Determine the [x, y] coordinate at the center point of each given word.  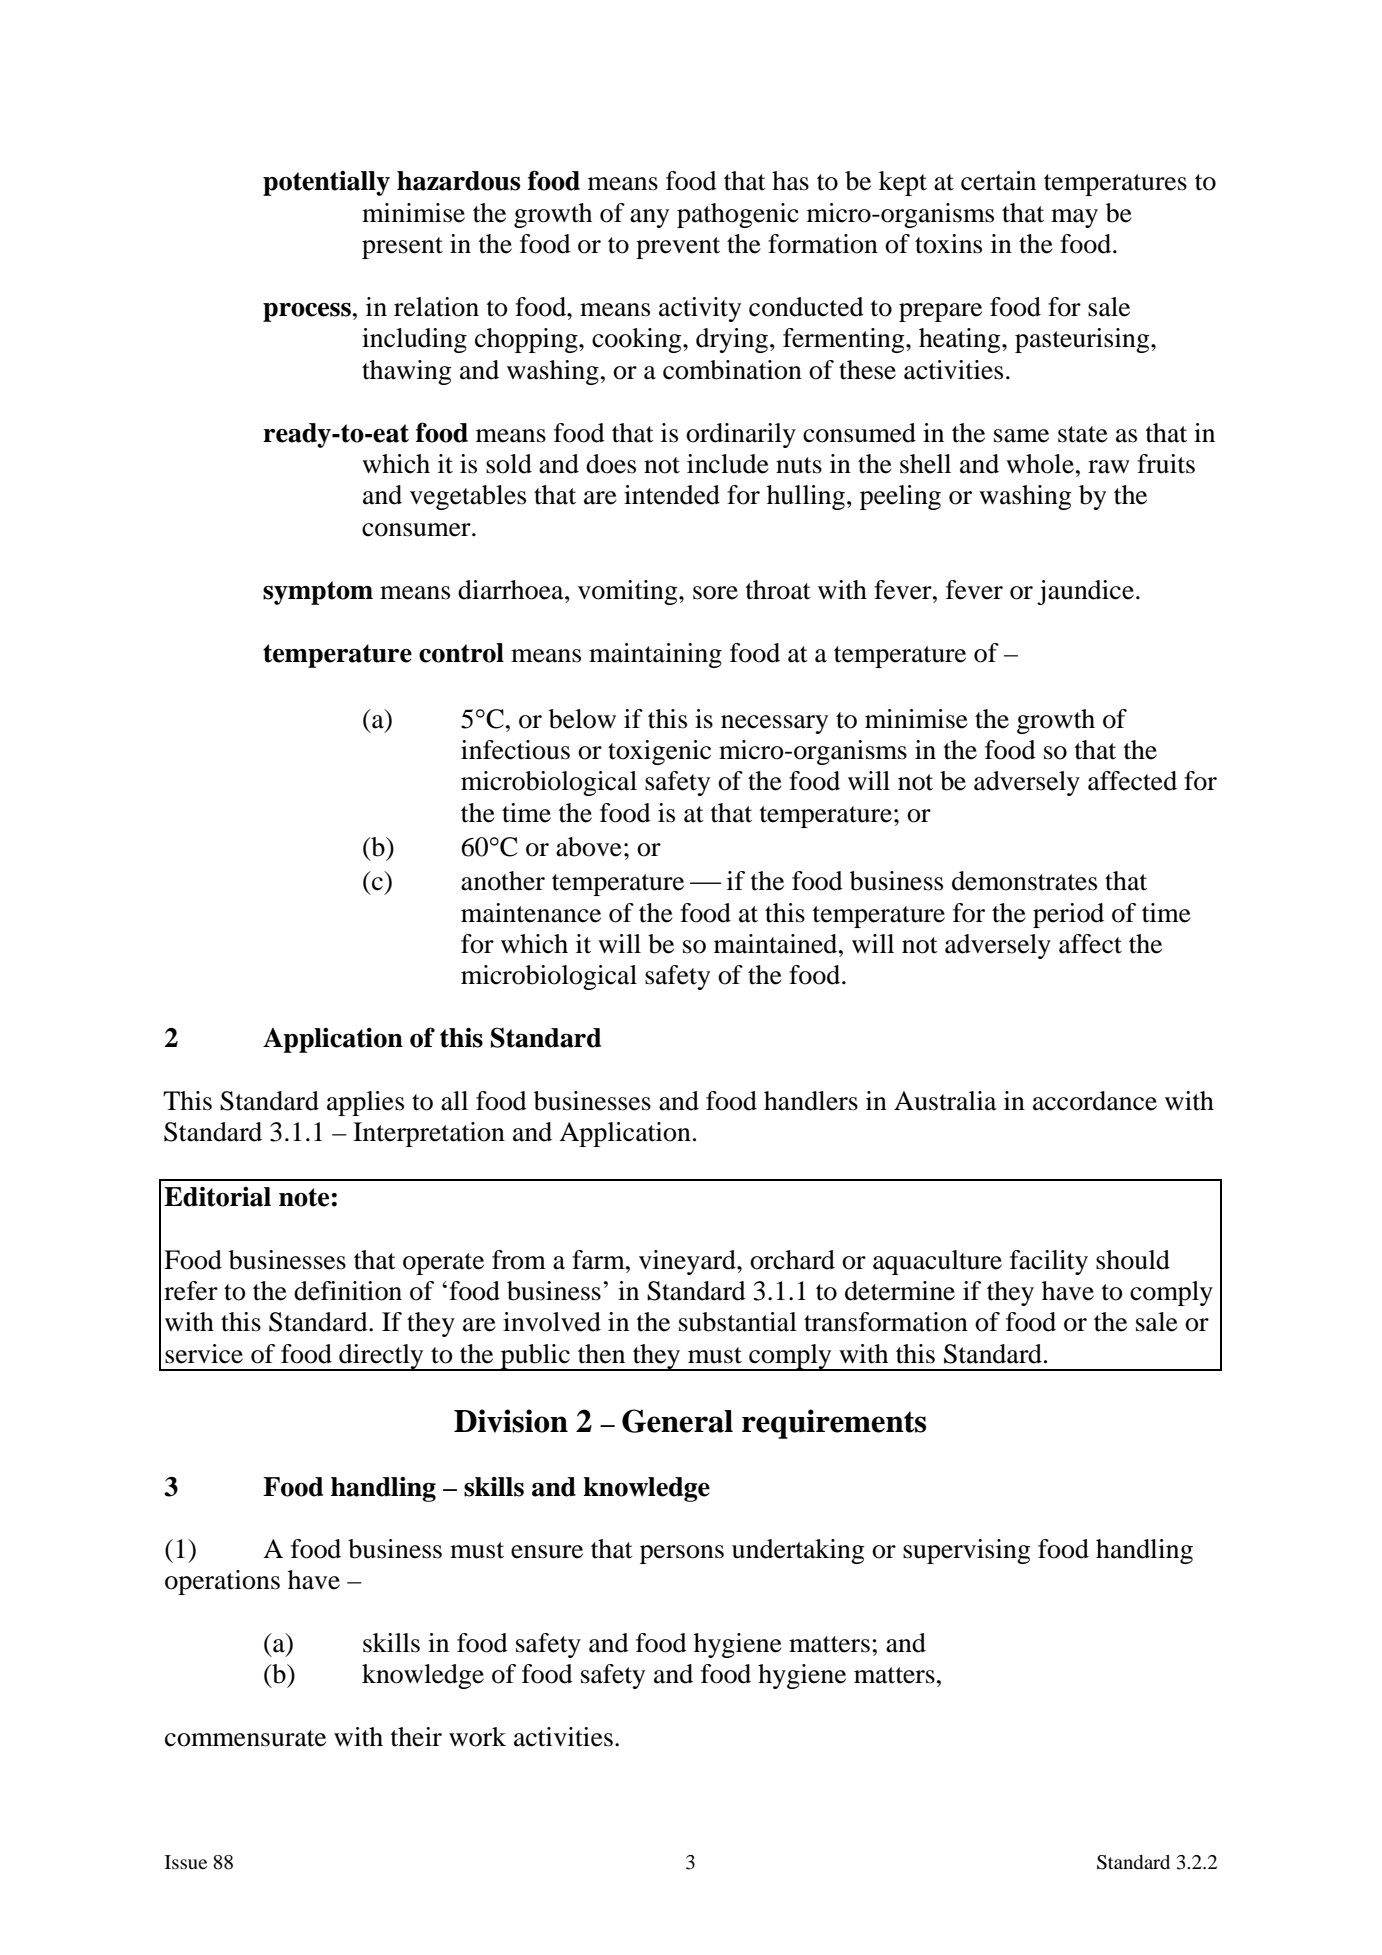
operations [222, 1582]
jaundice [1085, 592]
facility [1049, 1262]
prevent [678, 248]
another [503, 881]
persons [682, 1554]
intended [672, 495]
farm [599, 1260]
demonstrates [1024, 881]
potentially [326, 183]
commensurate [245, 1738]
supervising [966, 1551]
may [1074, 218]
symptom [318, 593]
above [589, 847]
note [304, 1197]
